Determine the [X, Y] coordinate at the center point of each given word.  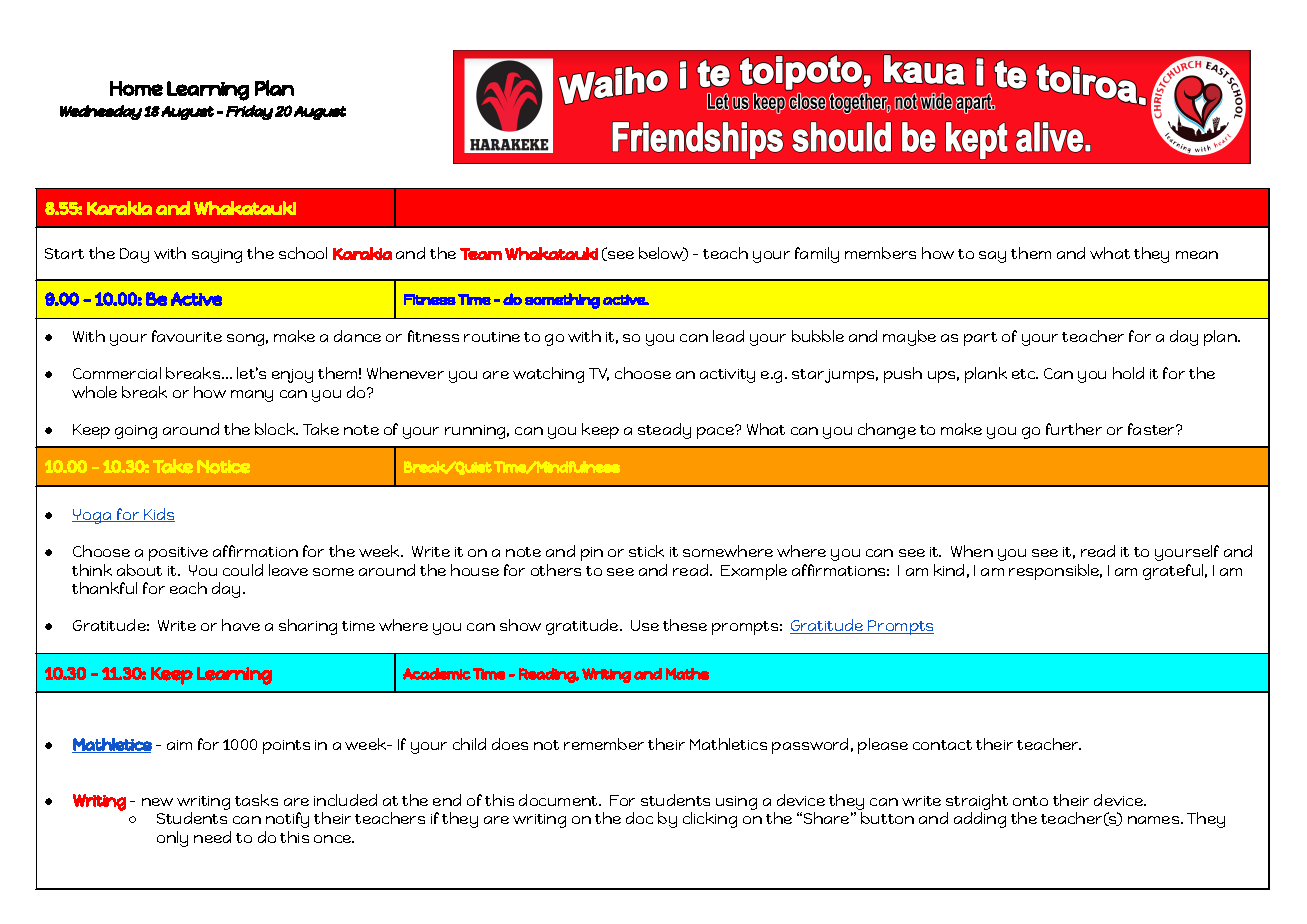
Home [136, 88]
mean [1197, 255]
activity [727, 376]
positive [178, 554]
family [817, 255]
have [241, 625]
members [880, 253]
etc [1025, 374]
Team [481, 254]
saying [217, 256]
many [252, 396]
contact [942, 745]
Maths [687, 674]
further [1074, 429]
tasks [256, 800]
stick [646, 551]
